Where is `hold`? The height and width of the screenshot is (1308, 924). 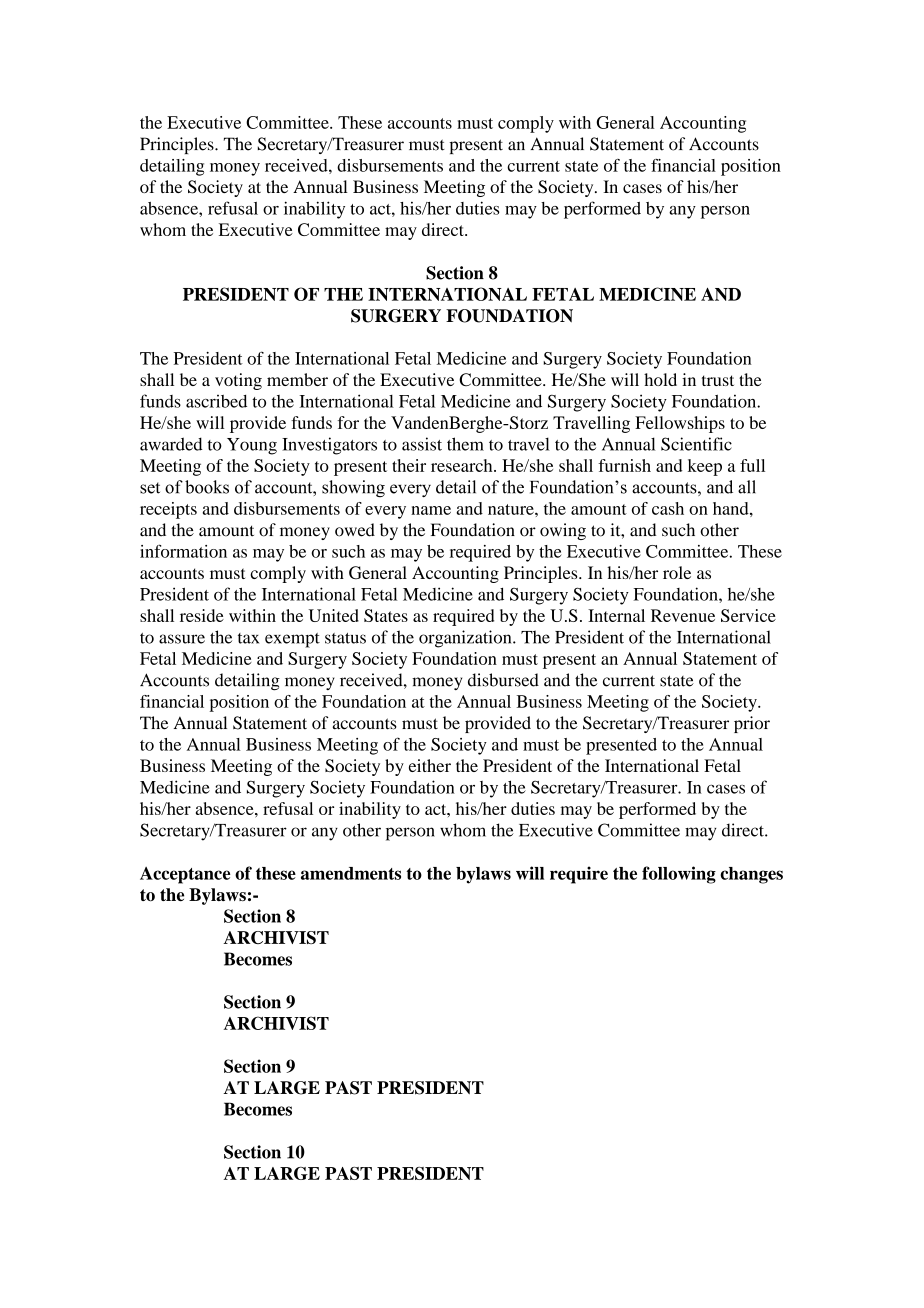 hold is located at coordinates (660, 379).
